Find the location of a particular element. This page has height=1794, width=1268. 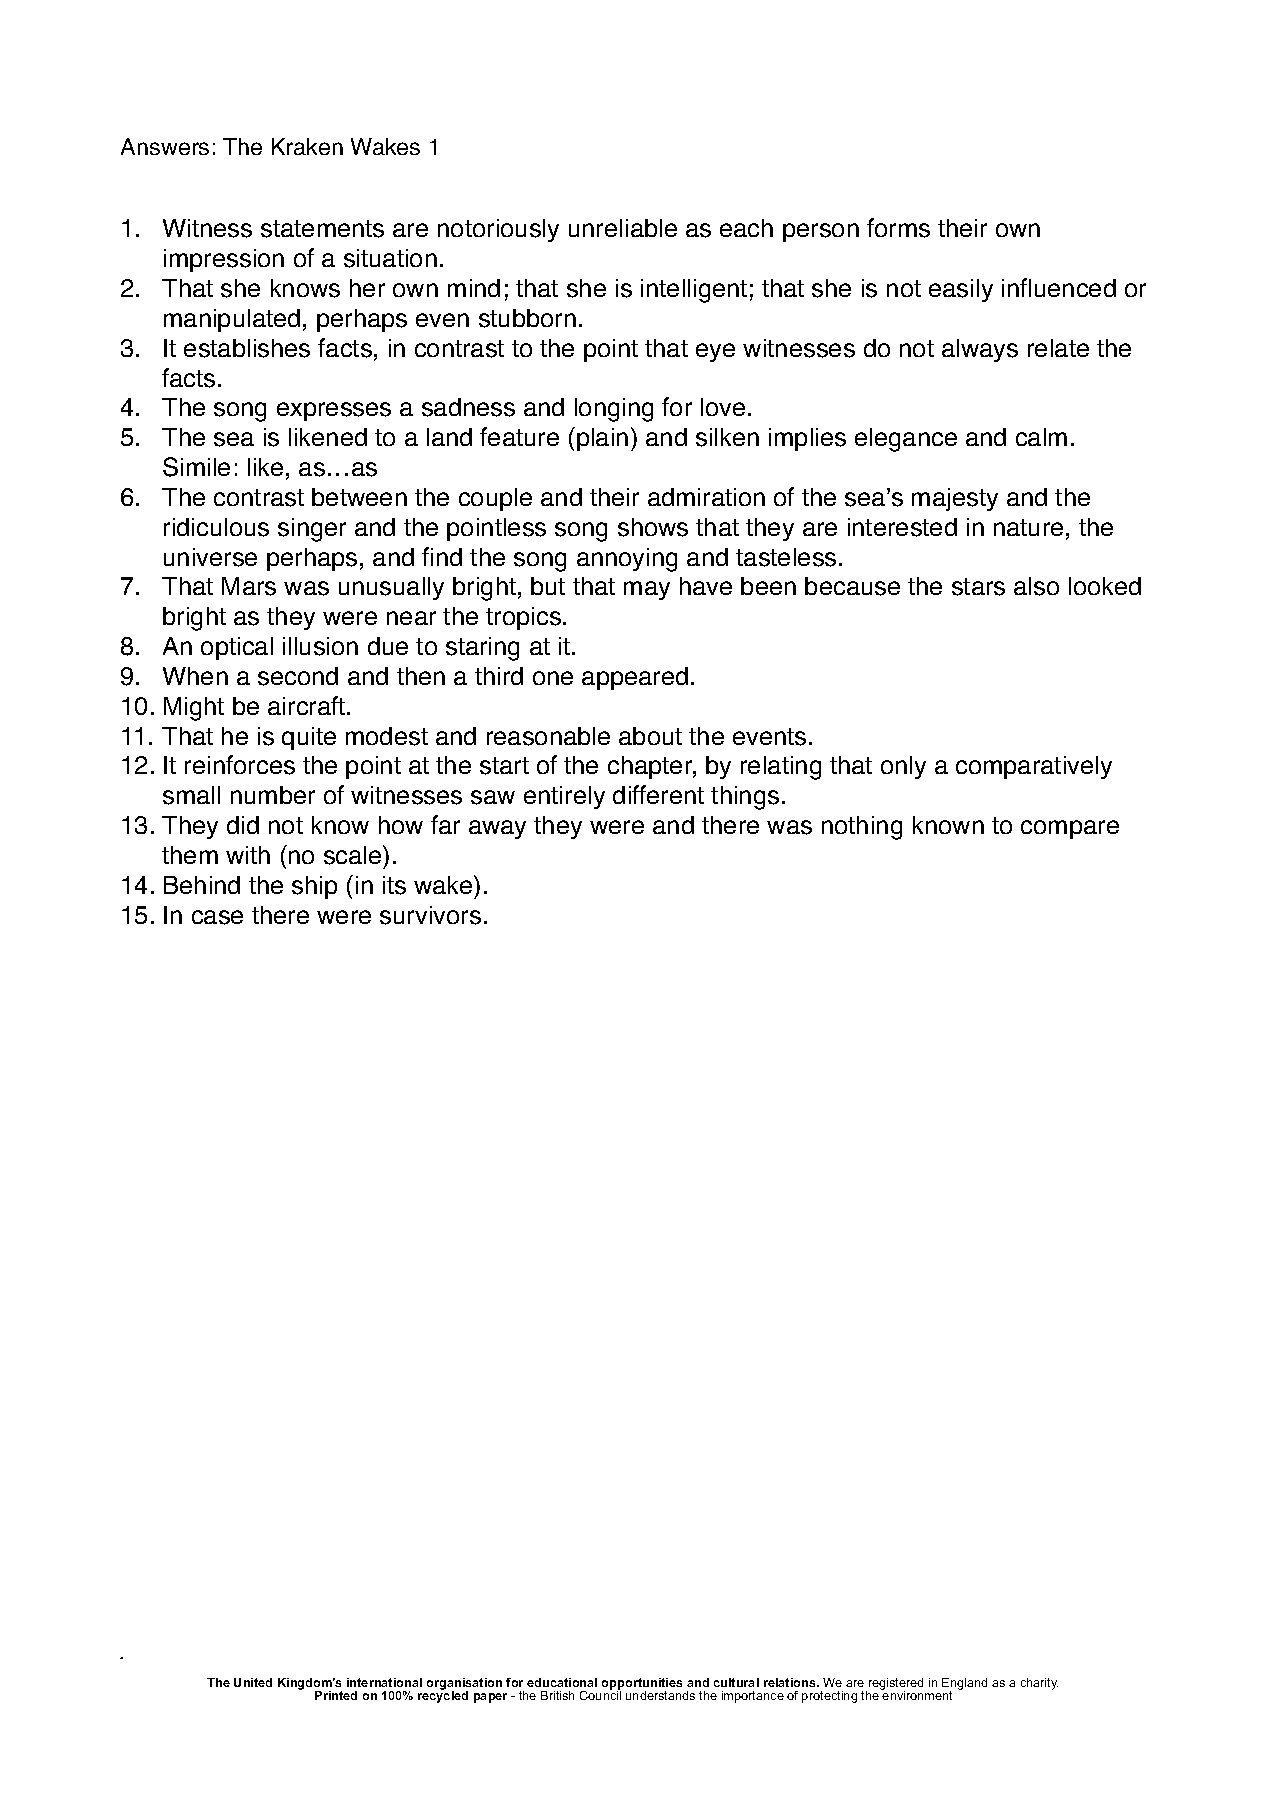

United is located at coordinates (253, 1682).
